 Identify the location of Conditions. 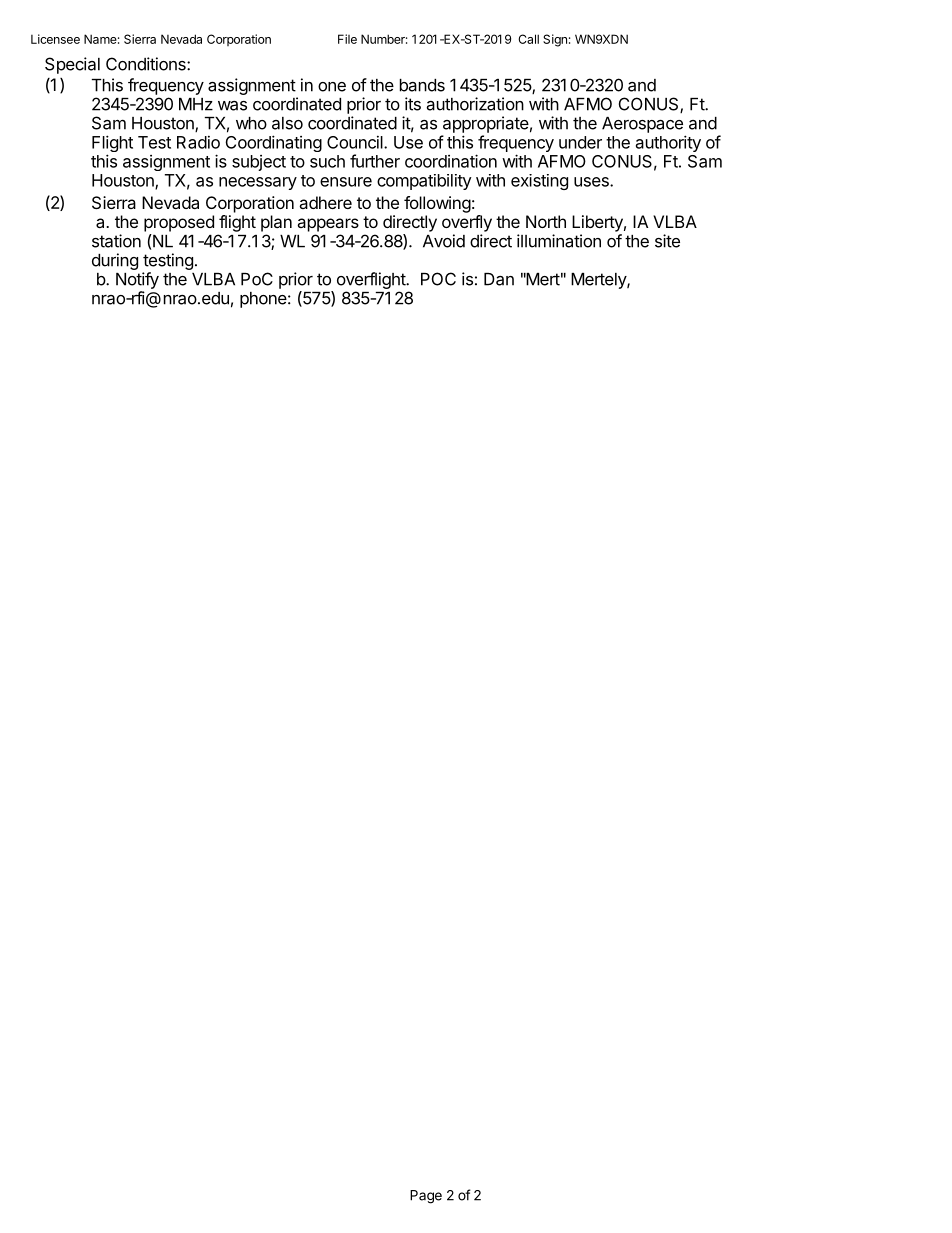
(147, 64).
